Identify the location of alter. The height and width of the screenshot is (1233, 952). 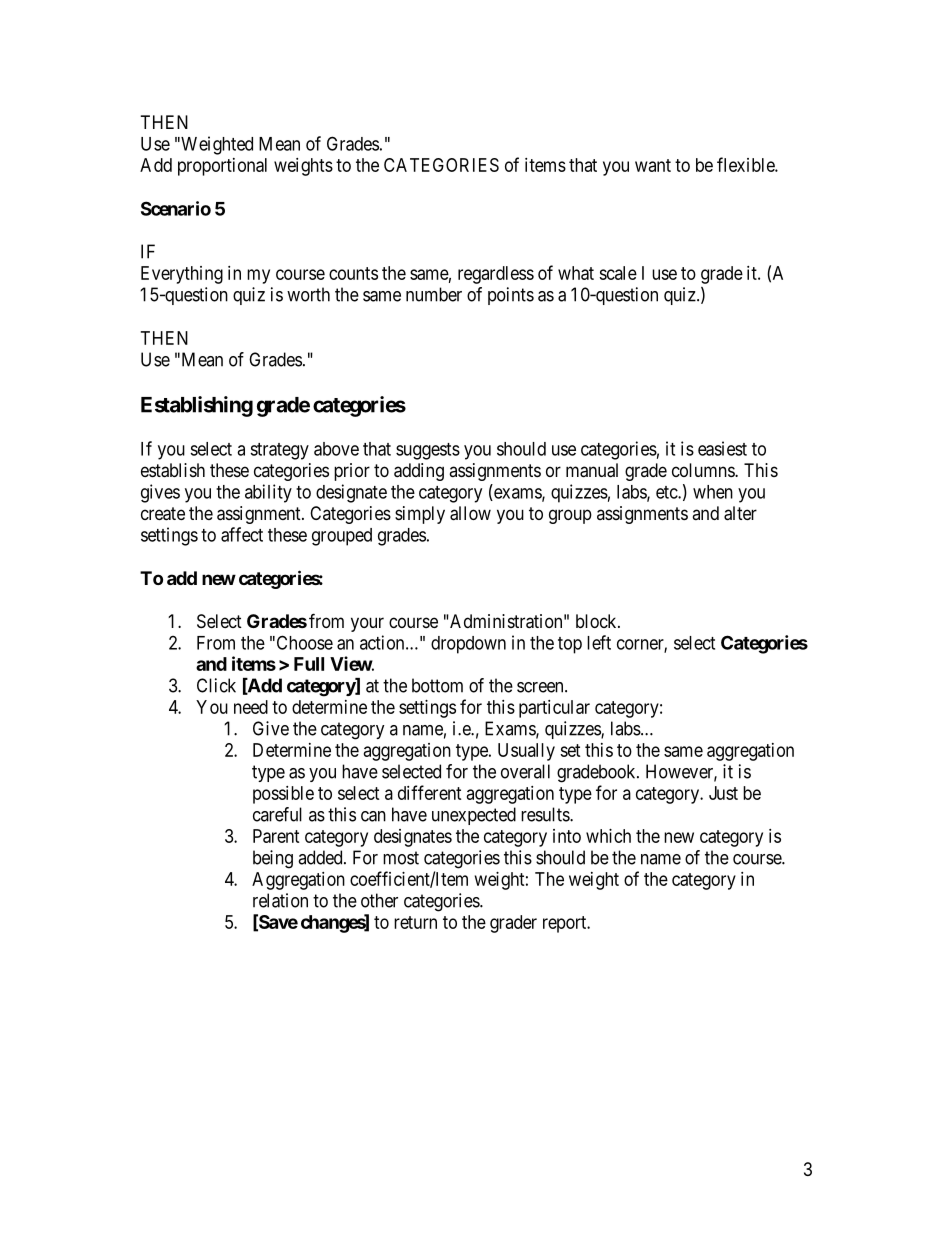
(740, 513).
